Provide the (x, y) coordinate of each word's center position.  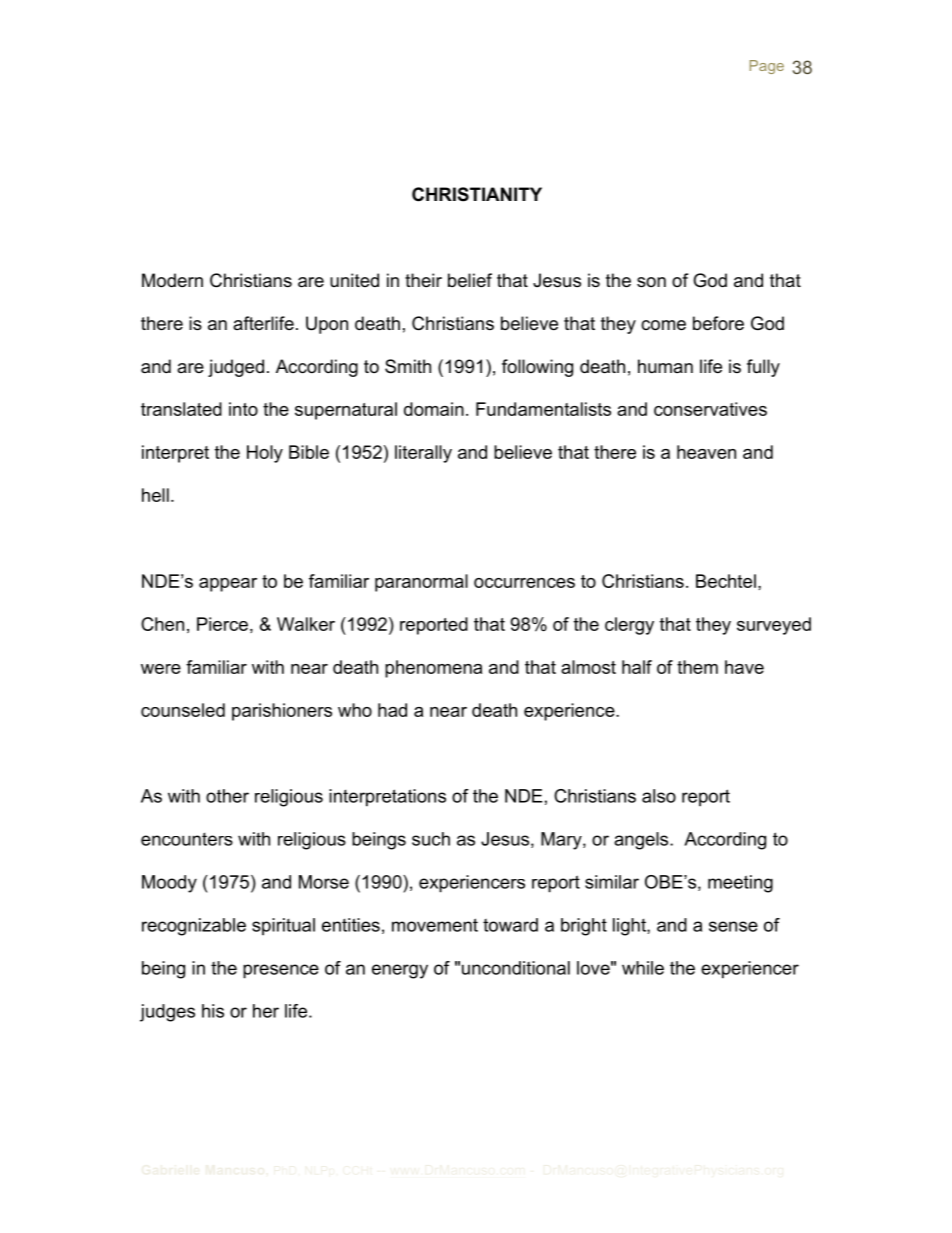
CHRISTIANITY (477, 194)
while (643, 968)
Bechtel (726, 581)
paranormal (421, 583)
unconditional (516, 968)
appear (228, 585)
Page (767, 67)
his (213, 1011)
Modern (172, 280)
